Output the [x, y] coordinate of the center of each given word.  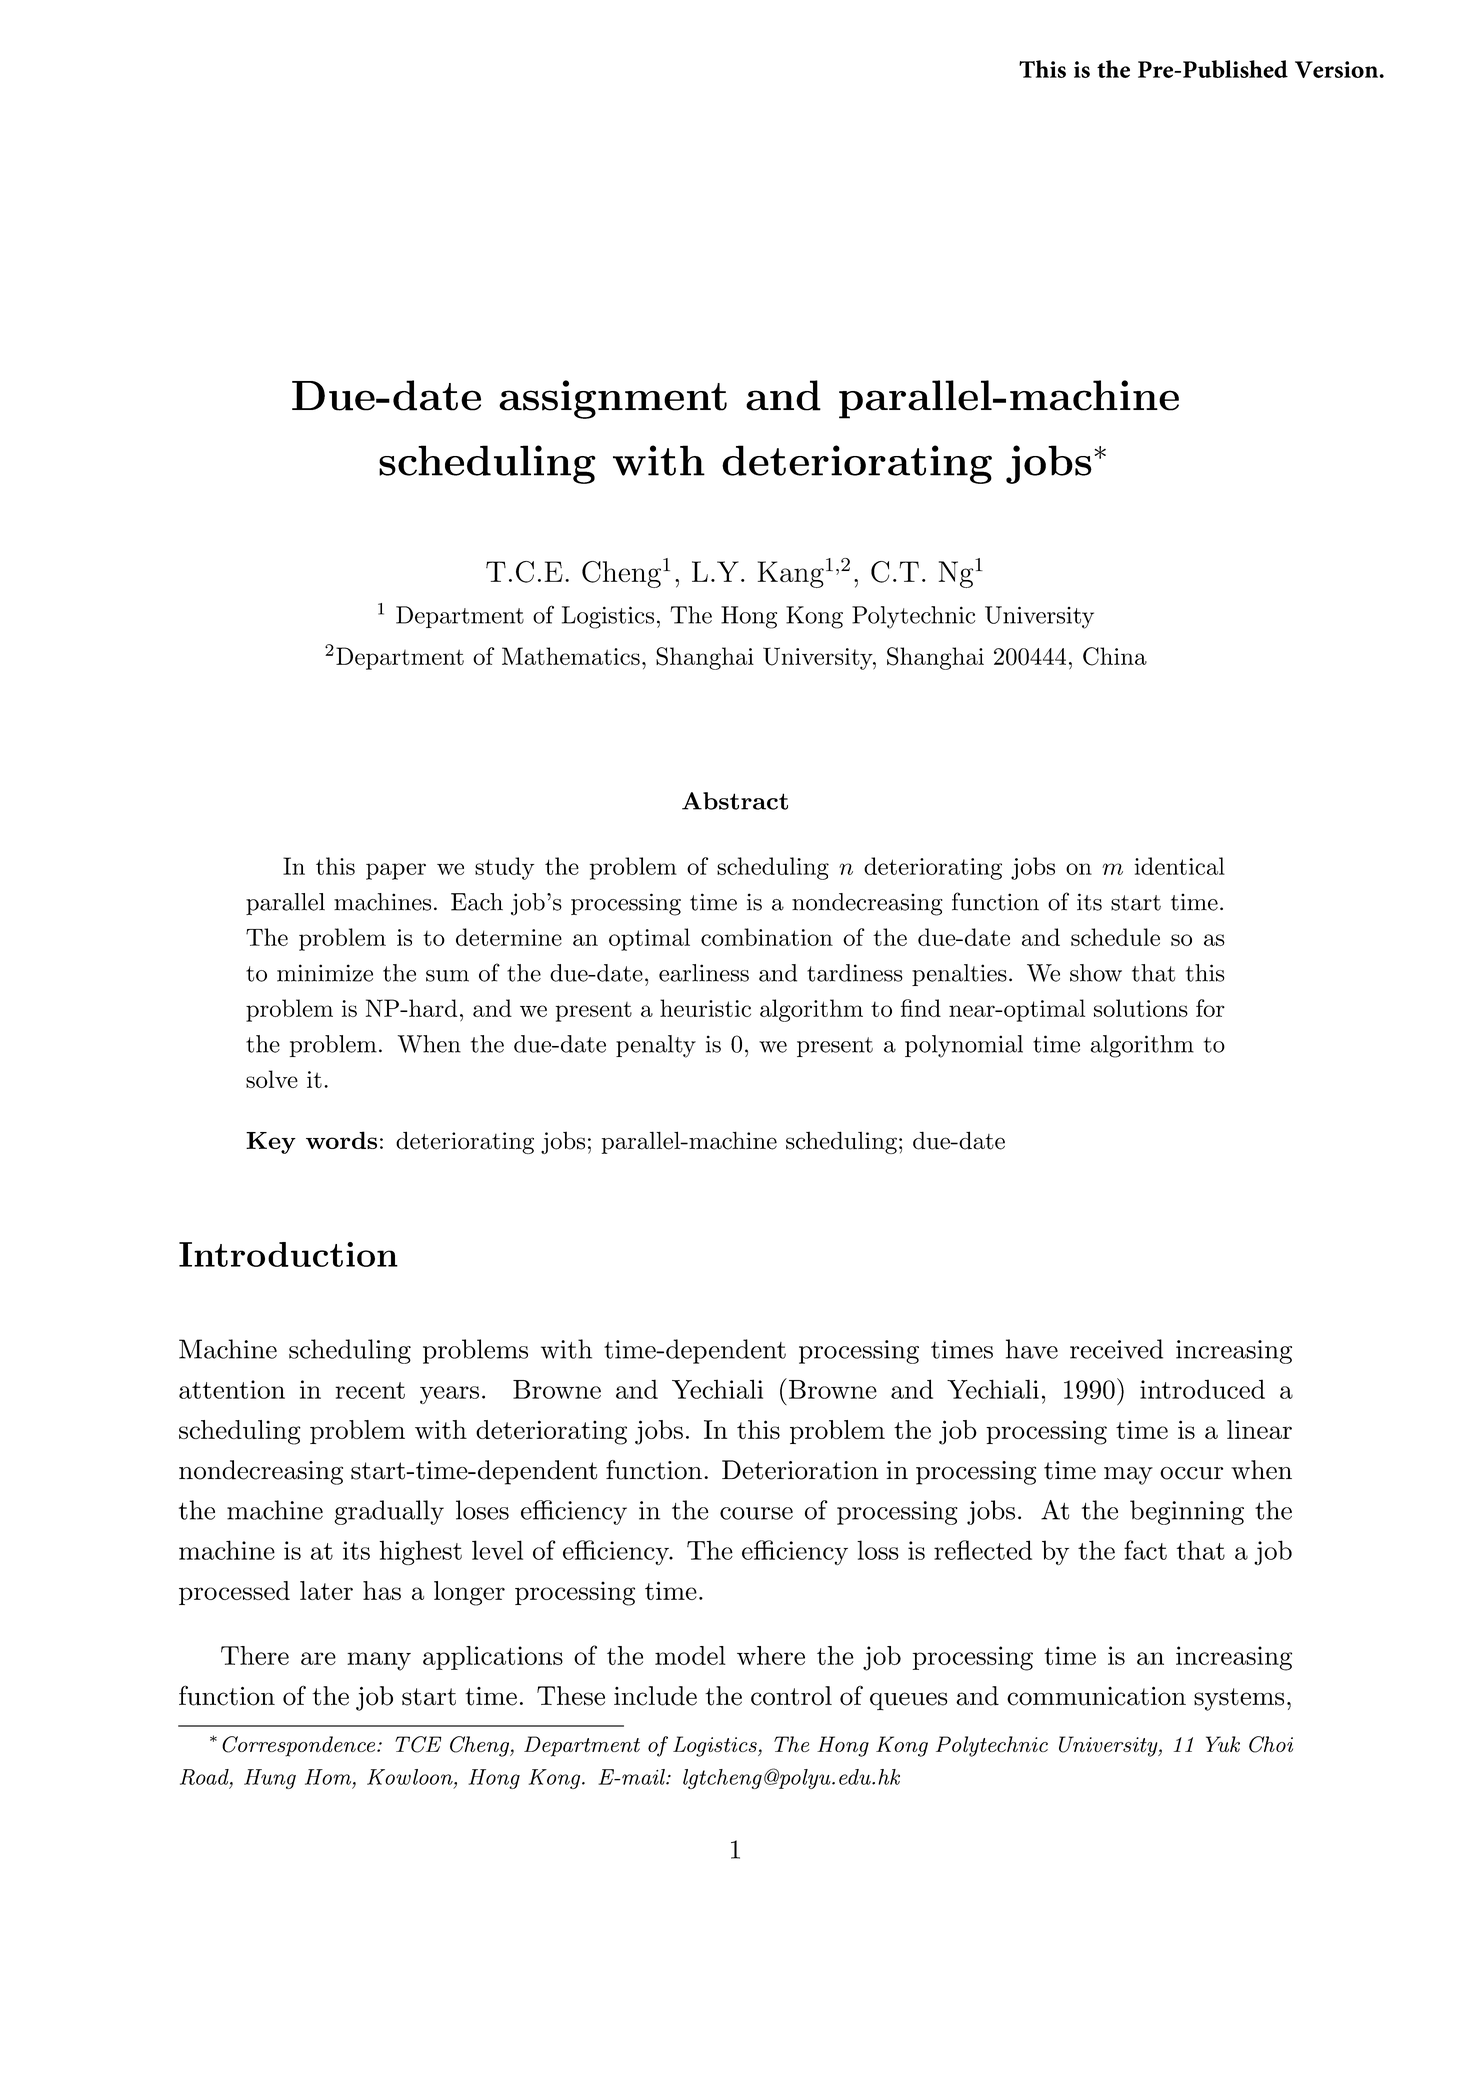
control [791, 1696]
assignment [613, 399]
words [341, 1140]
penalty [656, 1046]
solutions [1141, 1008]
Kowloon [411, 1777]
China [1115, 656]
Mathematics [571, 656]
